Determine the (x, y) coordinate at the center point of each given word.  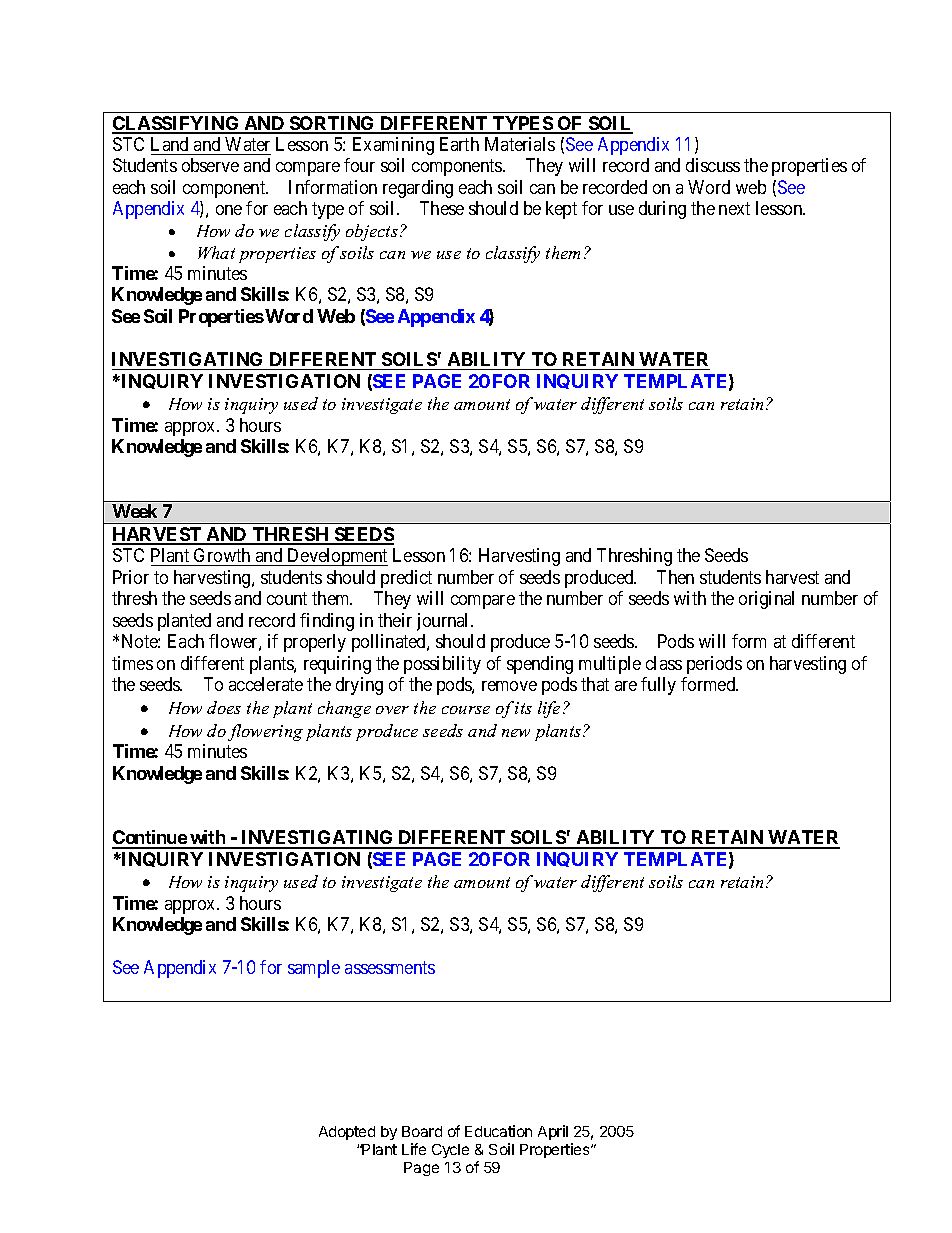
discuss (713, 165)
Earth (459, 144)
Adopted (347, 1133)
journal (444, 622)
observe (210, 165)
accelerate (266, 684)
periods (714, 665)
